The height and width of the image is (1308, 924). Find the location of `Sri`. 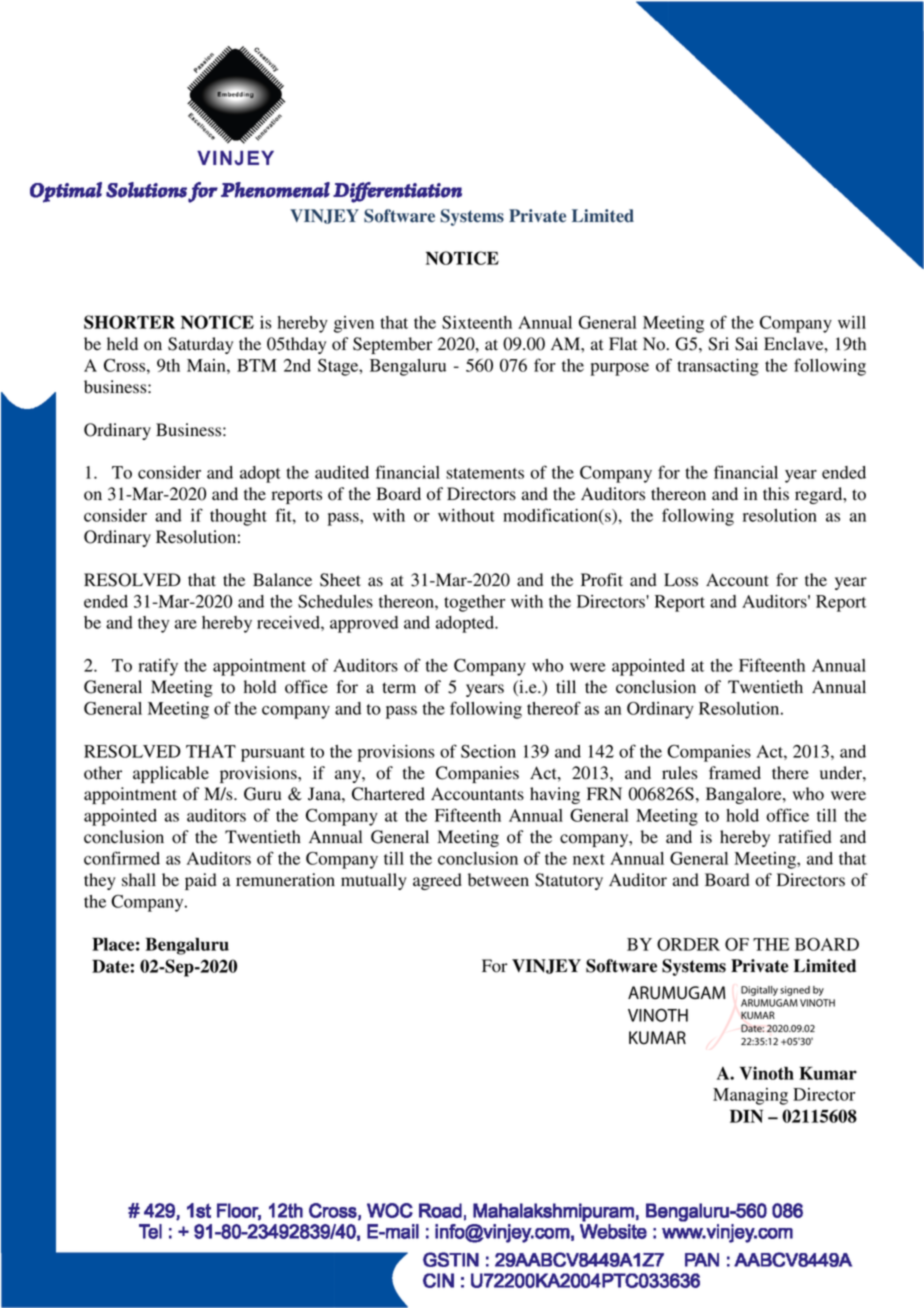

Sri is located at coordinates (718, 344).
